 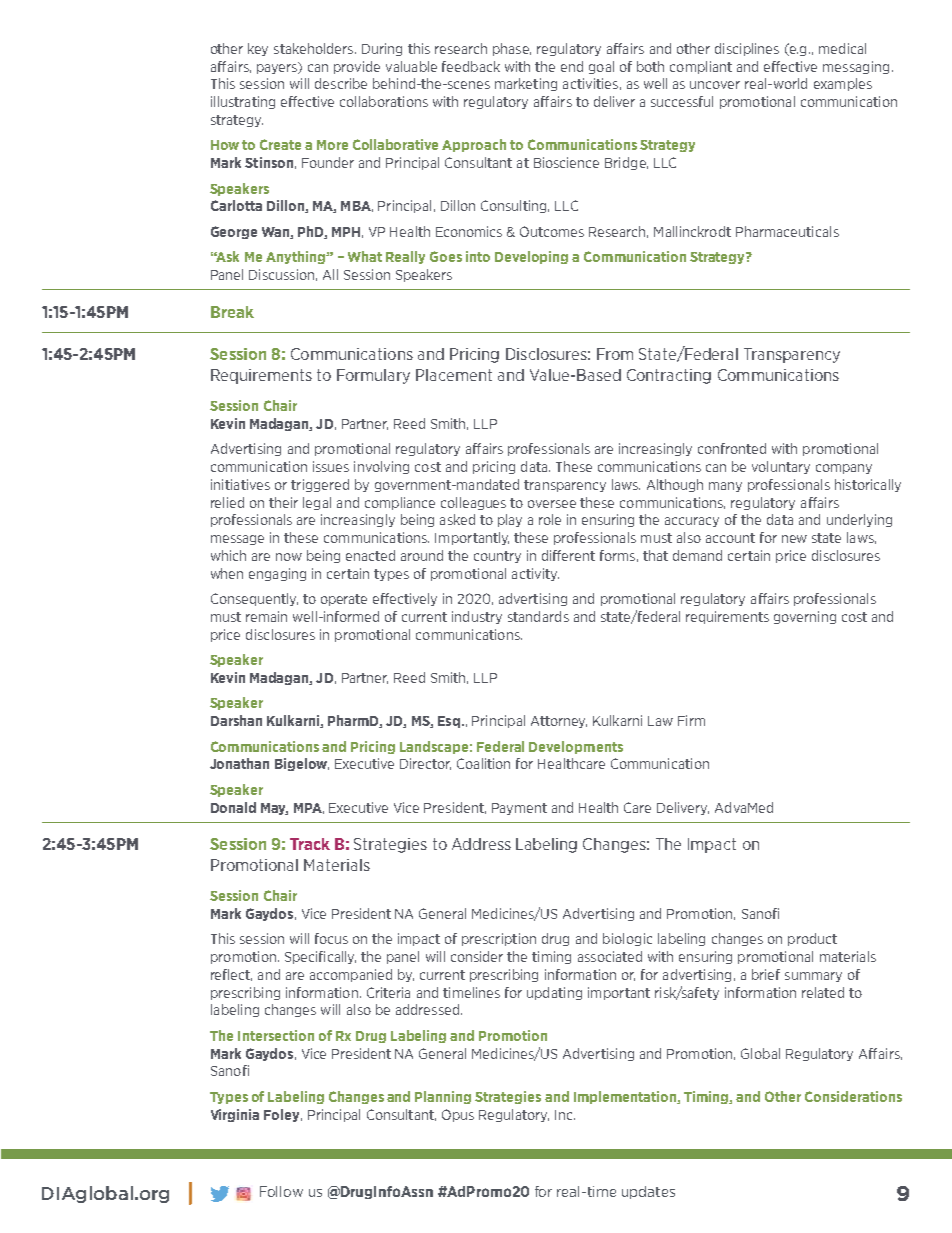 What do you see at coordinates (805, 617) in the screenshot?
I see `governing` at bounding box center [805, 617].
